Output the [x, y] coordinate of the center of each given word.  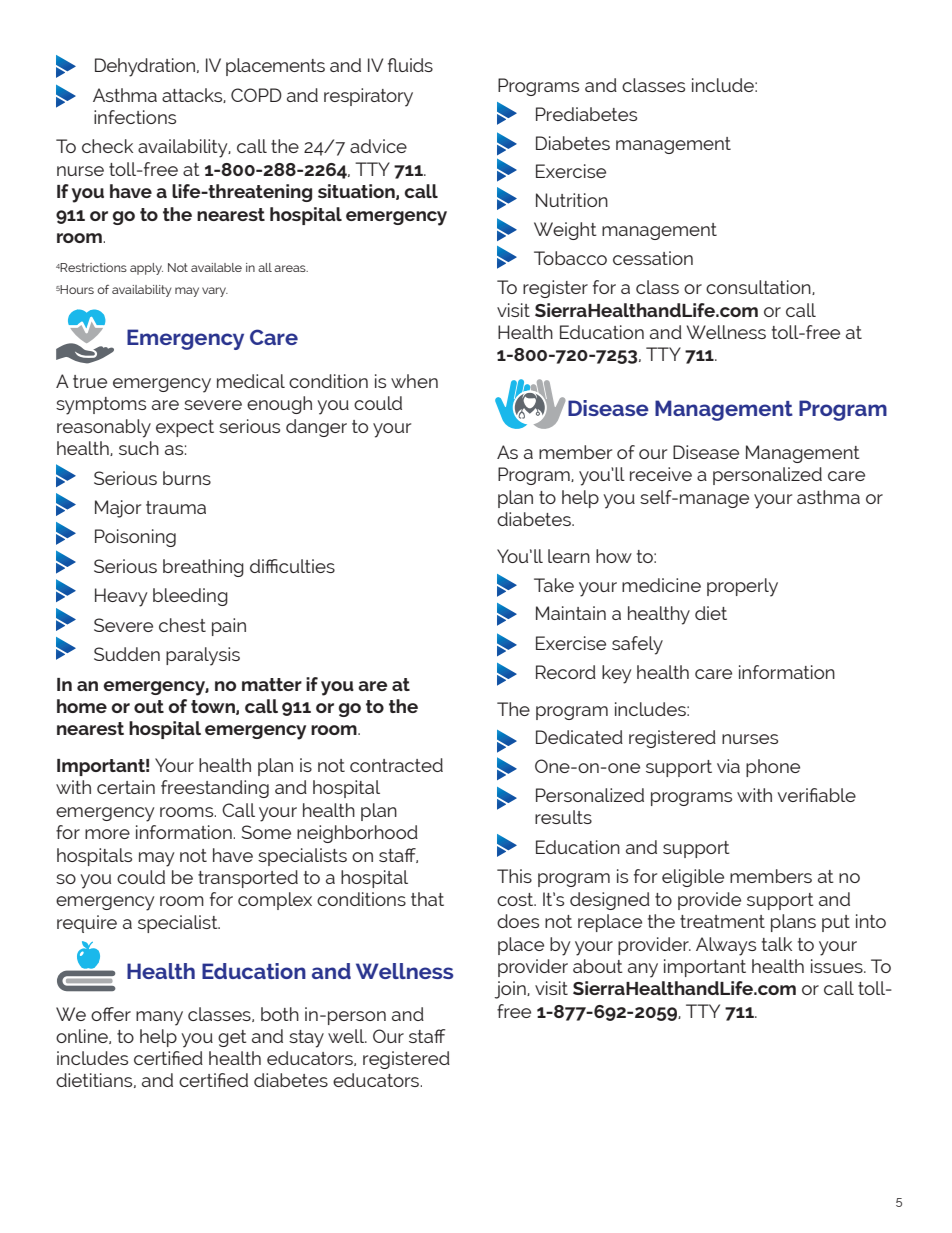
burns [187, 478]
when [414, 381]
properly [742, 587]
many [159, 1018]
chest [182, 625]
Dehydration [146, 67]
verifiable [817, 795]
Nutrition [572, 200]
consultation [759, 287]
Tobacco [570, 258]
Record [566, 672]
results [563, 817]
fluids [410, 65]
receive [661, 474]
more [107, 834]
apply [146, 269]
